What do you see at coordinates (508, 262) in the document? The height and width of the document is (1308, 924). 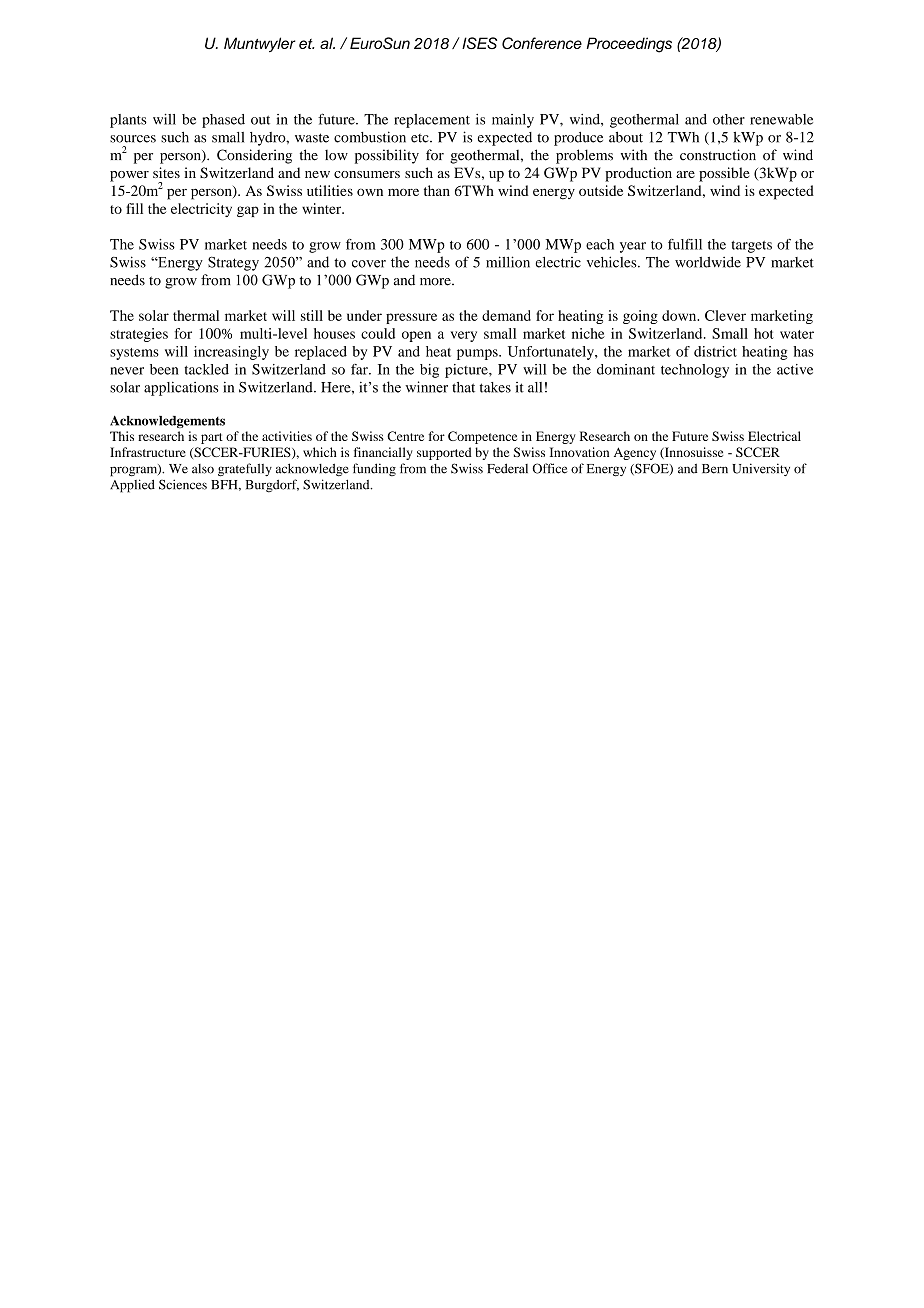 I see `million` at bounding box center [508, 262].
